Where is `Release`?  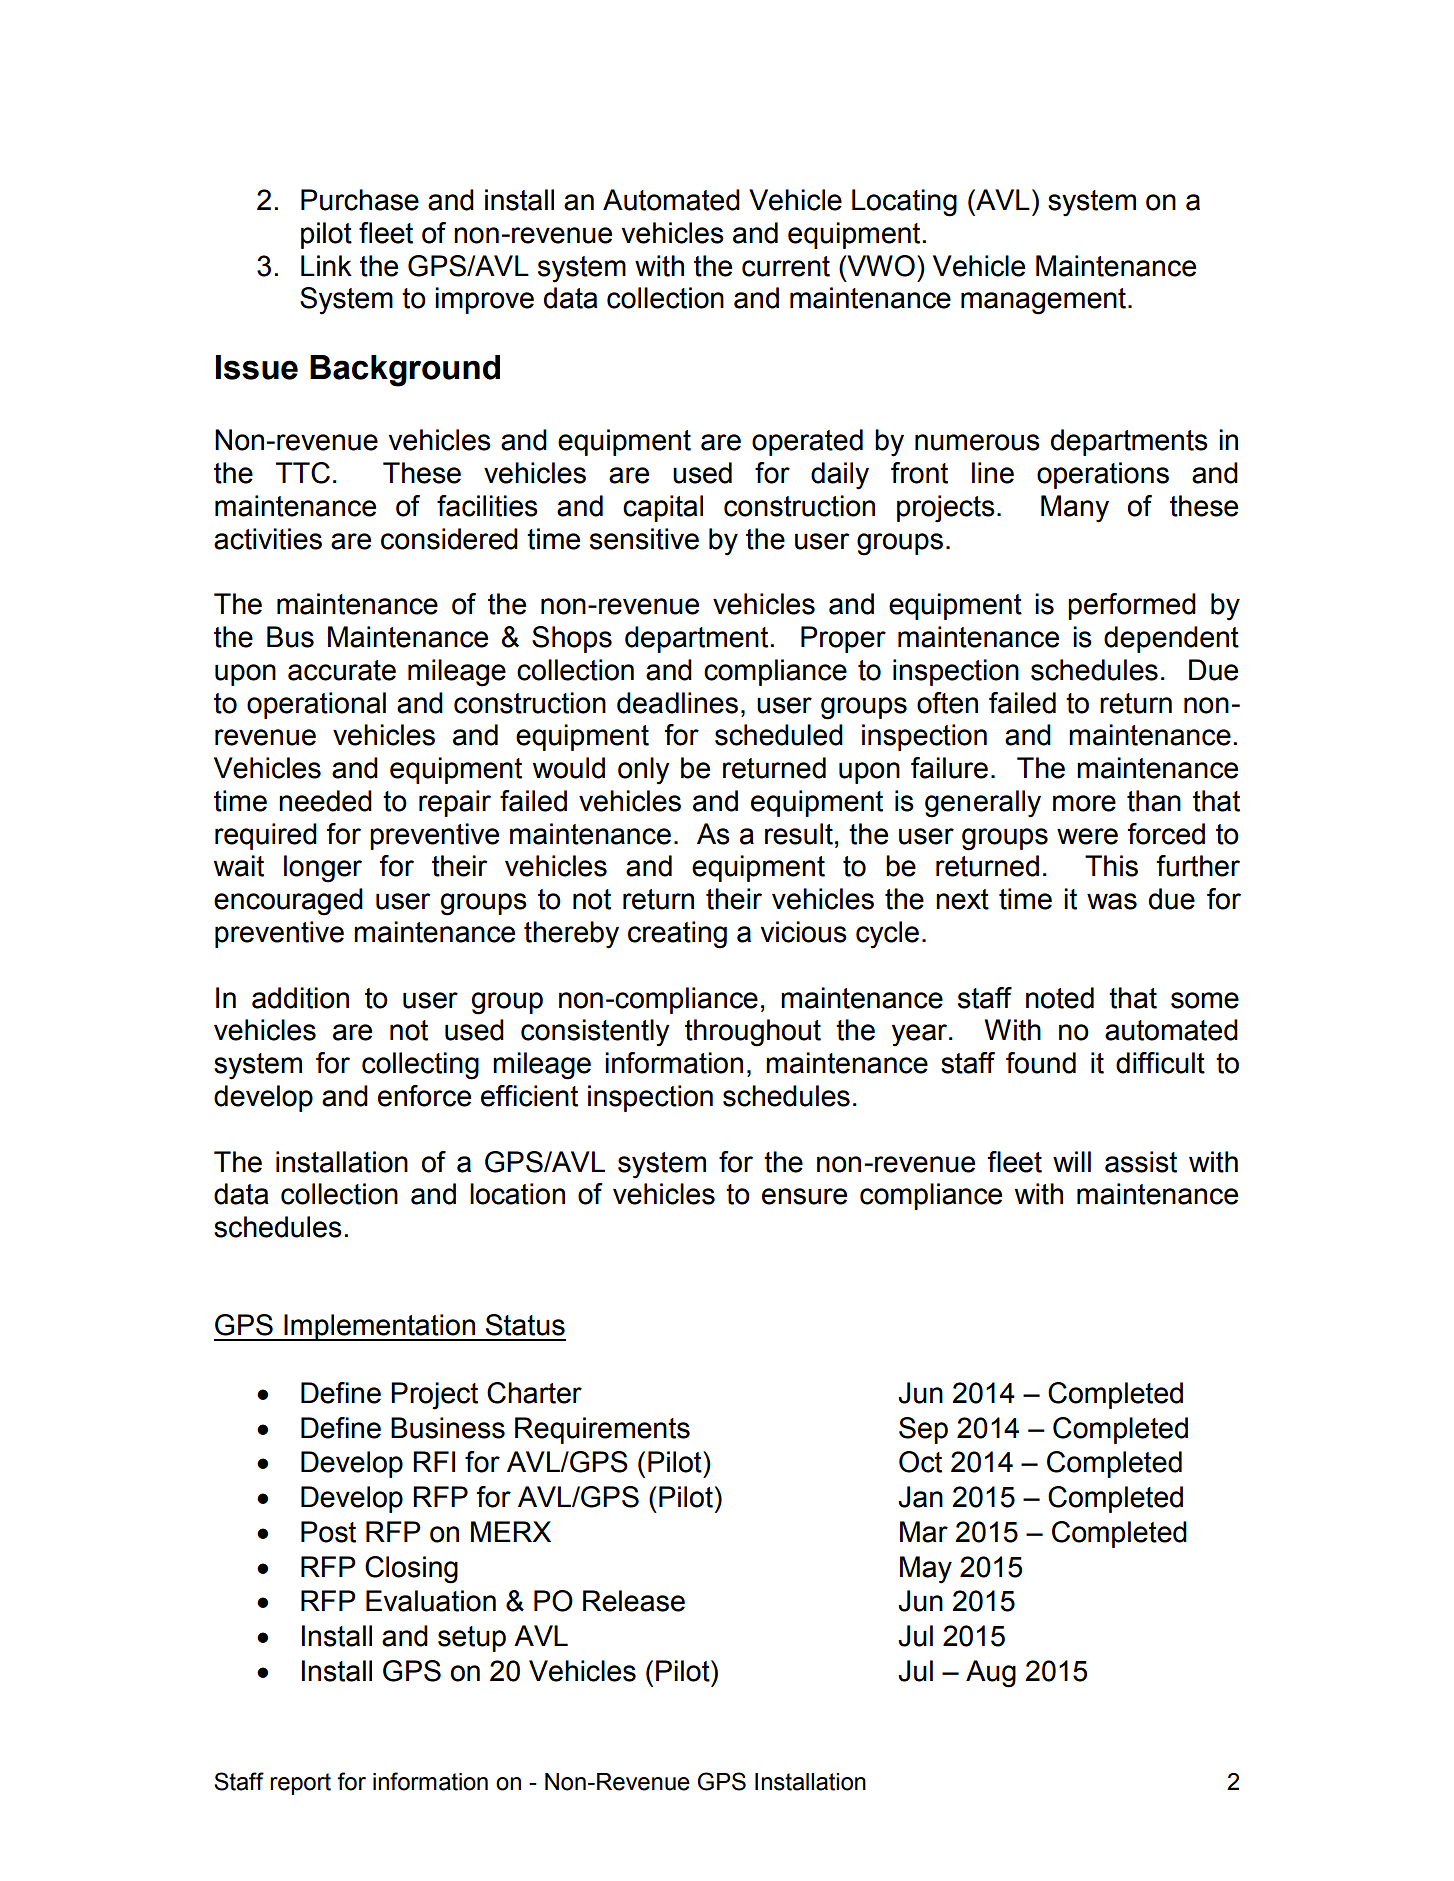
Release is located at coordinates (634, 1601).
